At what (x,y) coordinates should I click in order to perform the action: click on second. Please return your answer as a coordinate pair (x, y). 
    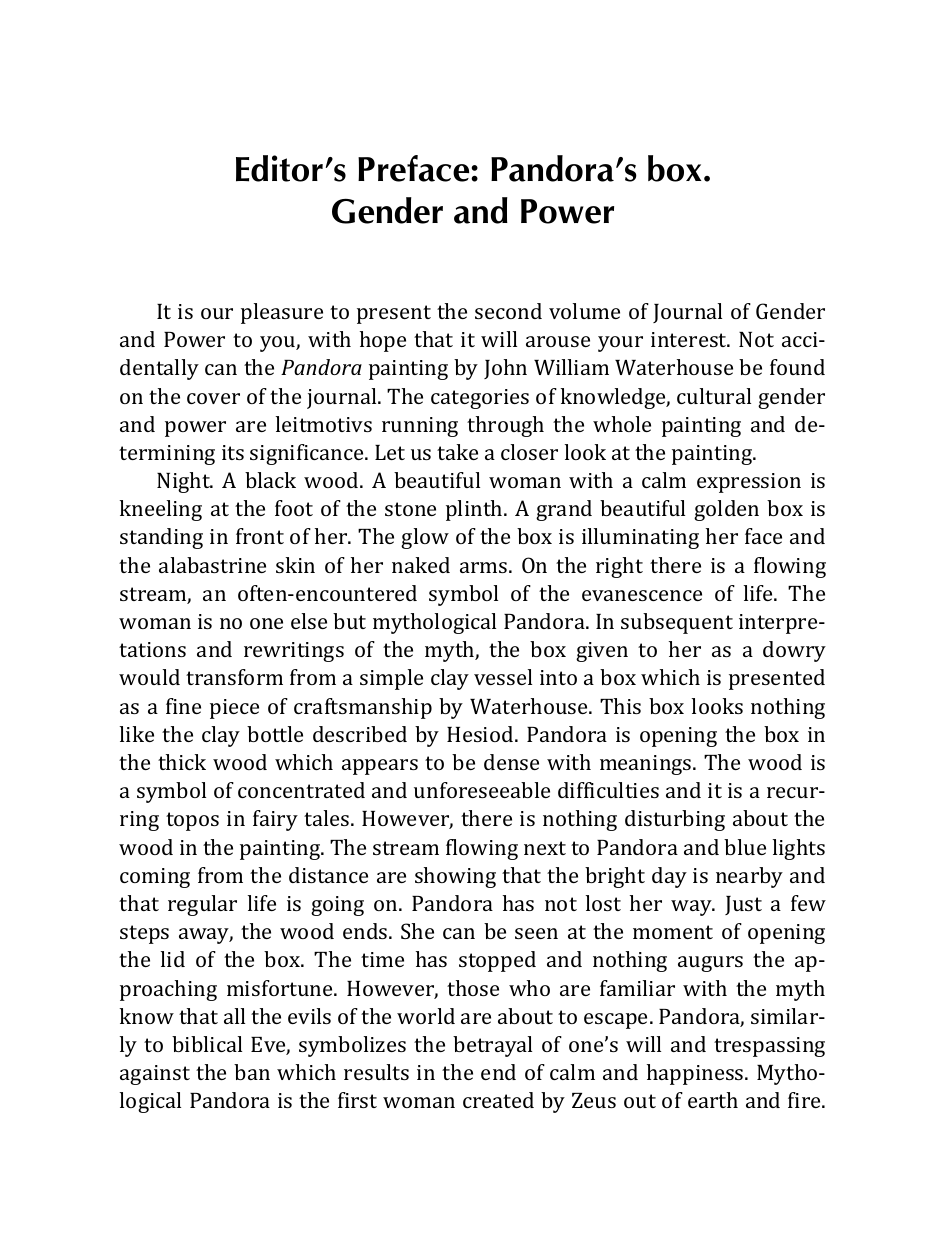
    Looking at the image, I should click on (508, 311).
